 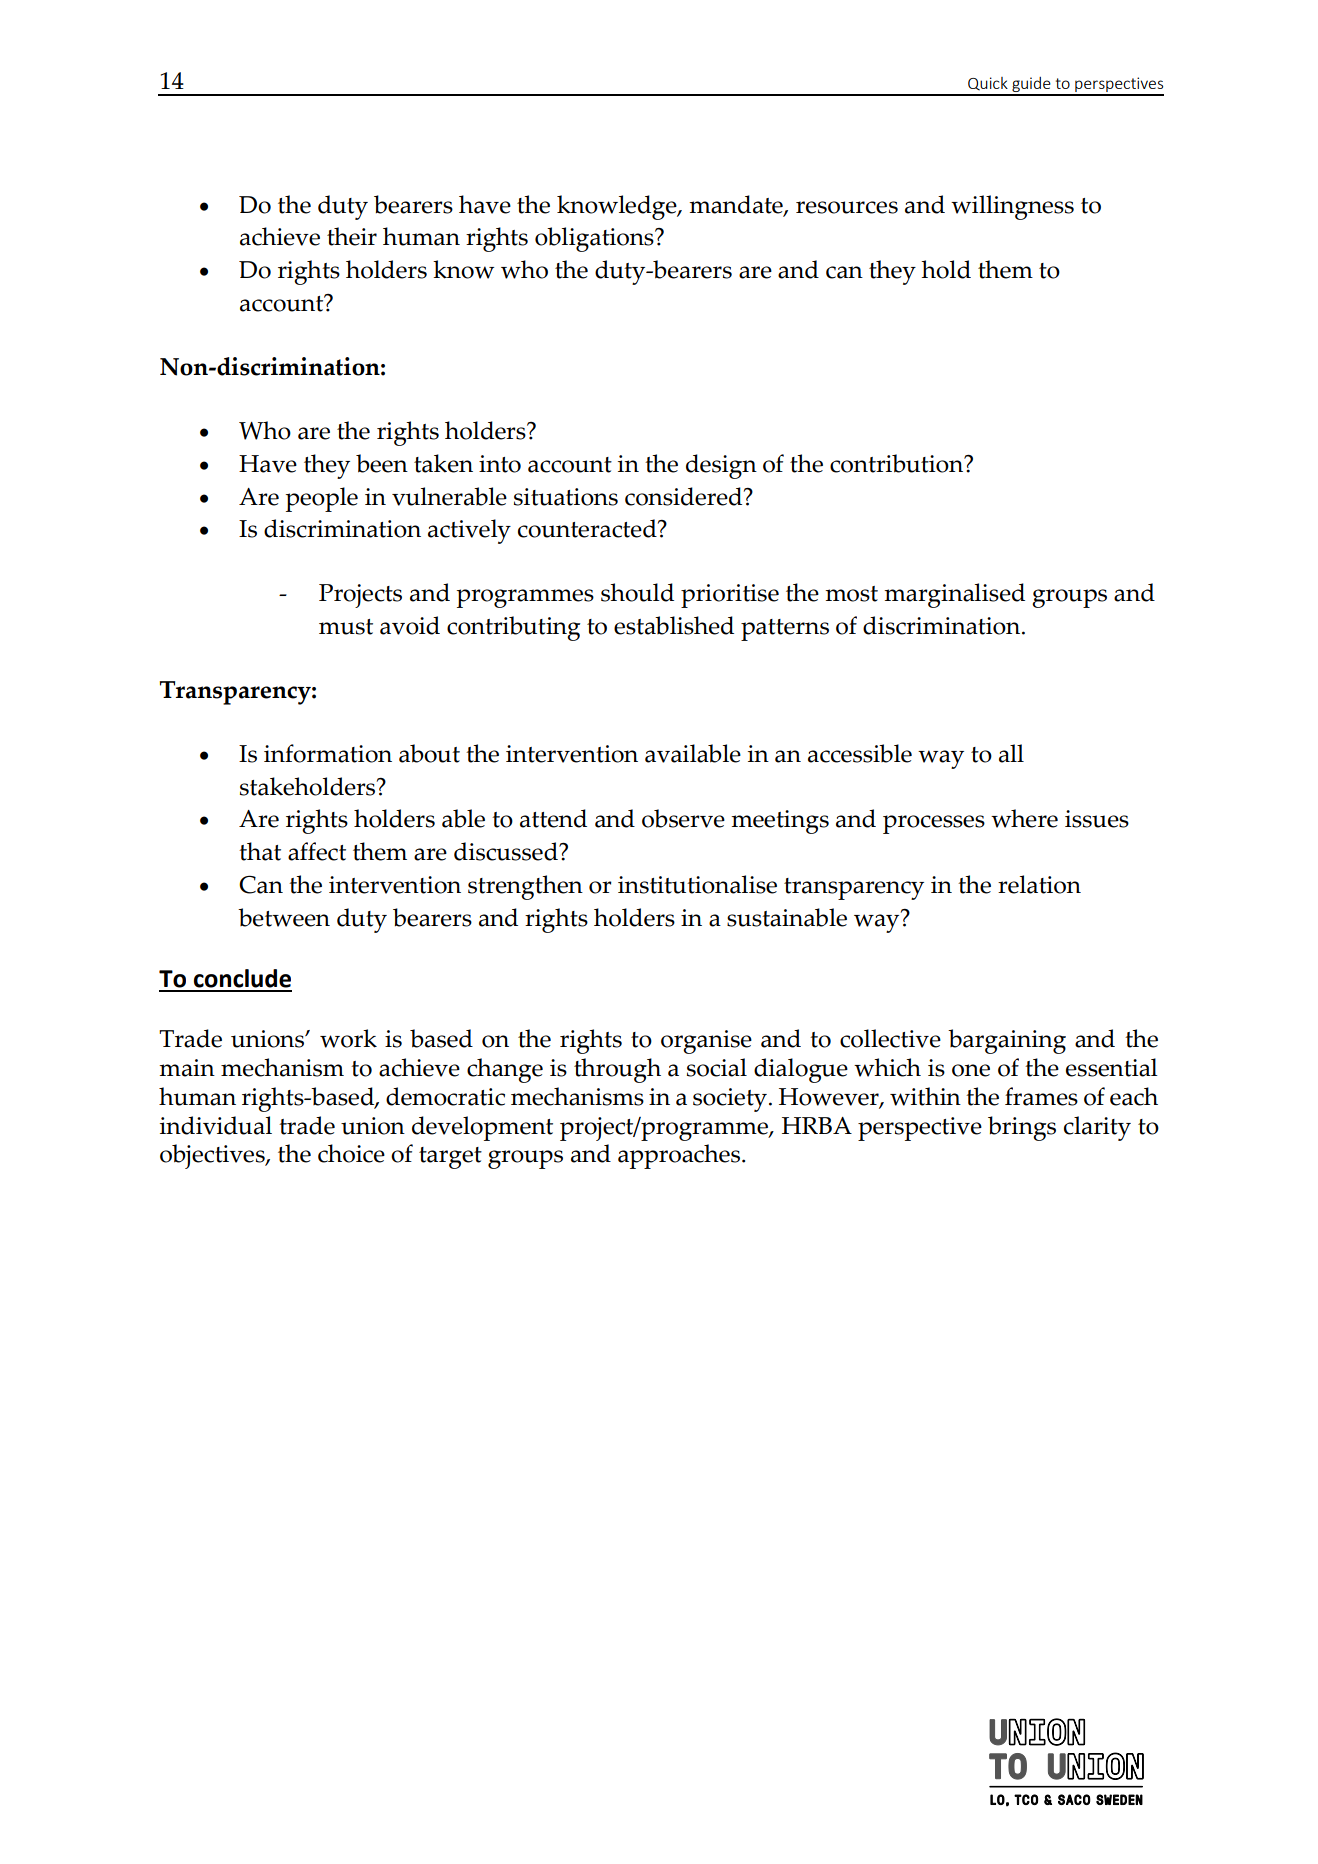 What do you see at coordinates (352, 236) in the screenshot?
I see `their` at bounding box center [352, 236].
